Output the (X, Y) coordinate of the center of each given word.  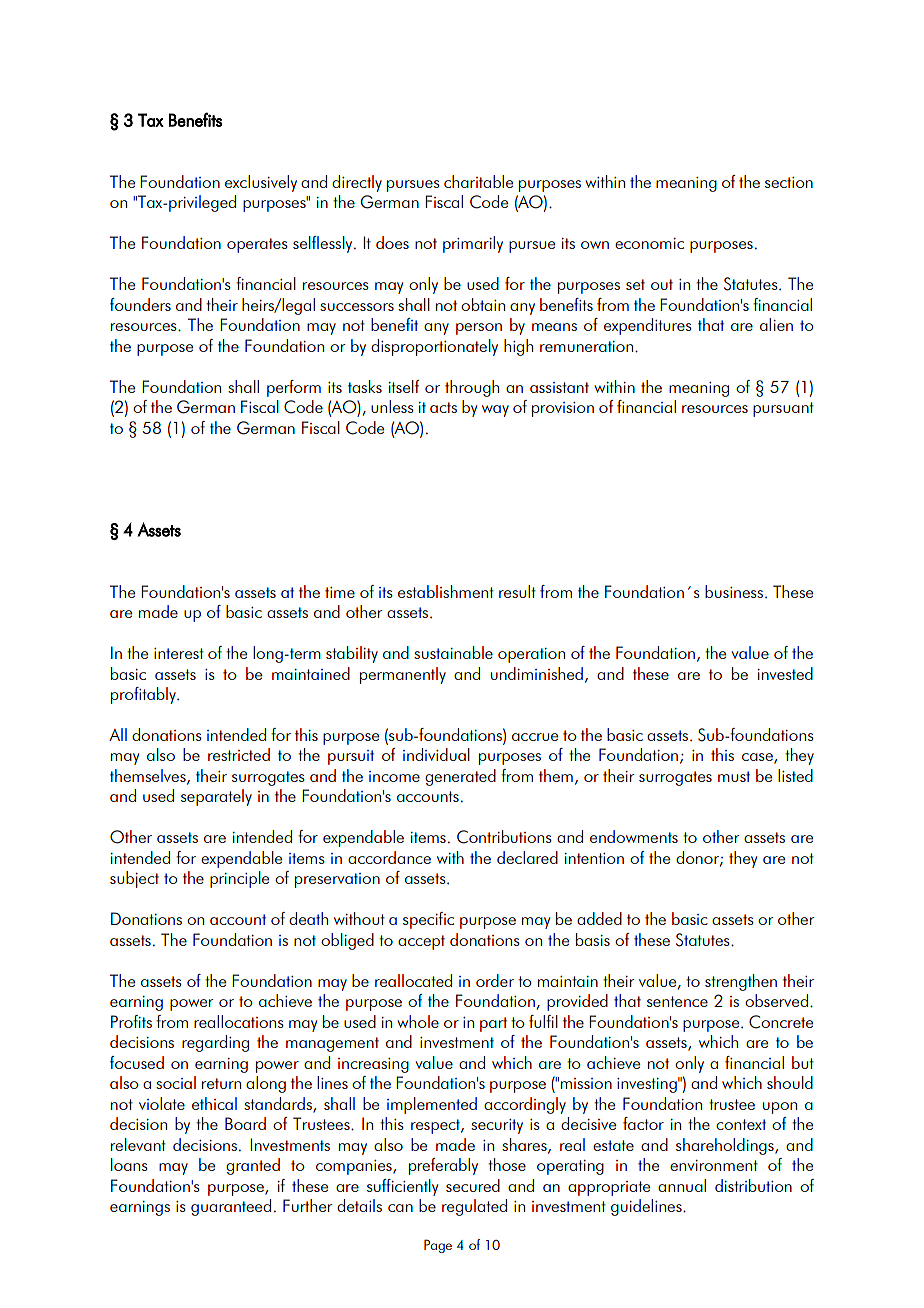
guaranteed (231, 1207)
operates (257, 245)
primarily (473, 244)
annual (682, 1185)
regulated (474, 1207)
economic (649, 243)
